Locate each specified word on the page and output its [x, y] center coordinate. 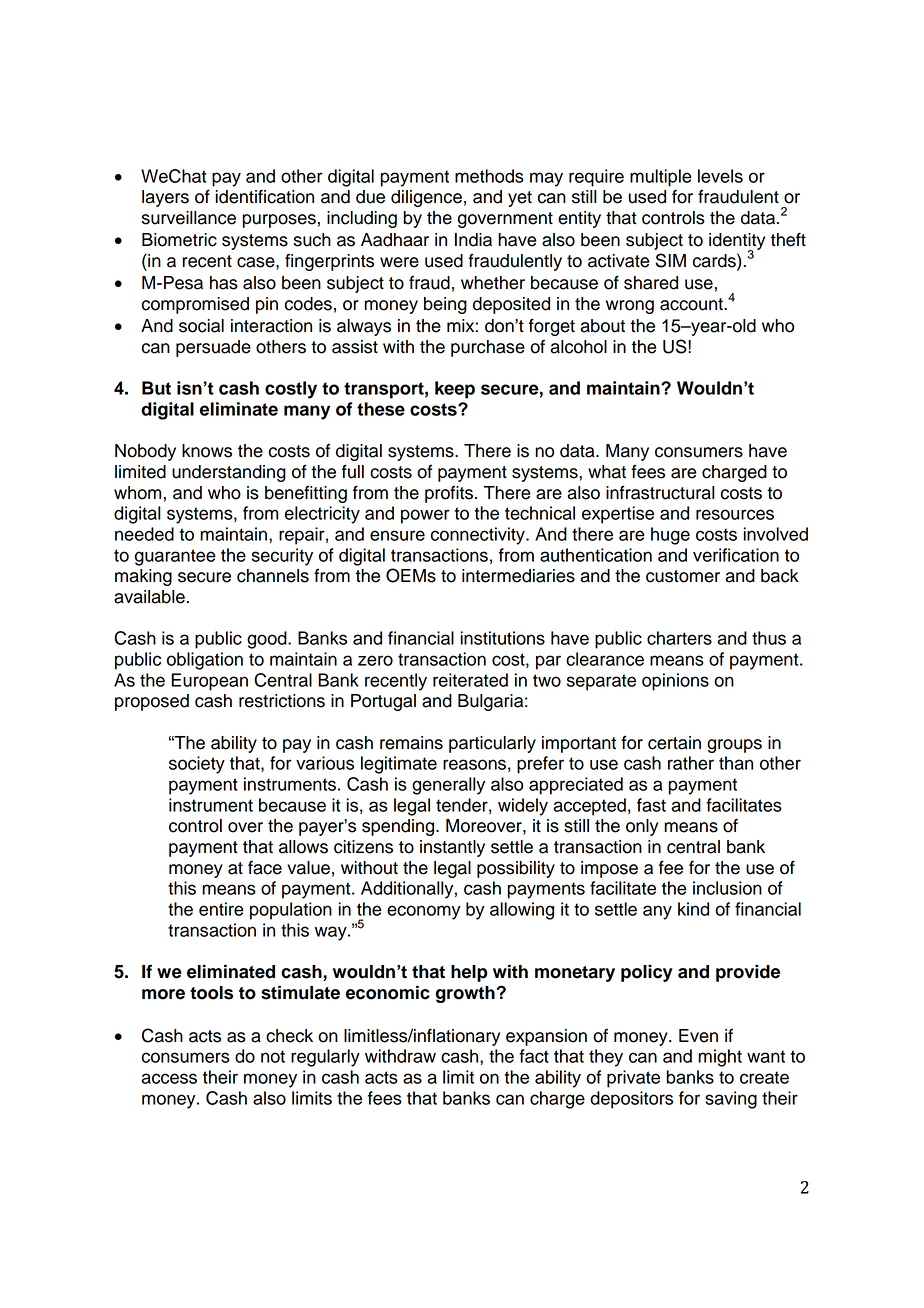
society [197, 765]
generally [448, 786]
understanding [229, 473]
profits [449, 494]
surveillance [189, 218]
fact [534, 1056]
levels [720, 176]
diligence [426, 198]
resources [735, 514]
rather [691, 763]
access [169, 1078]
